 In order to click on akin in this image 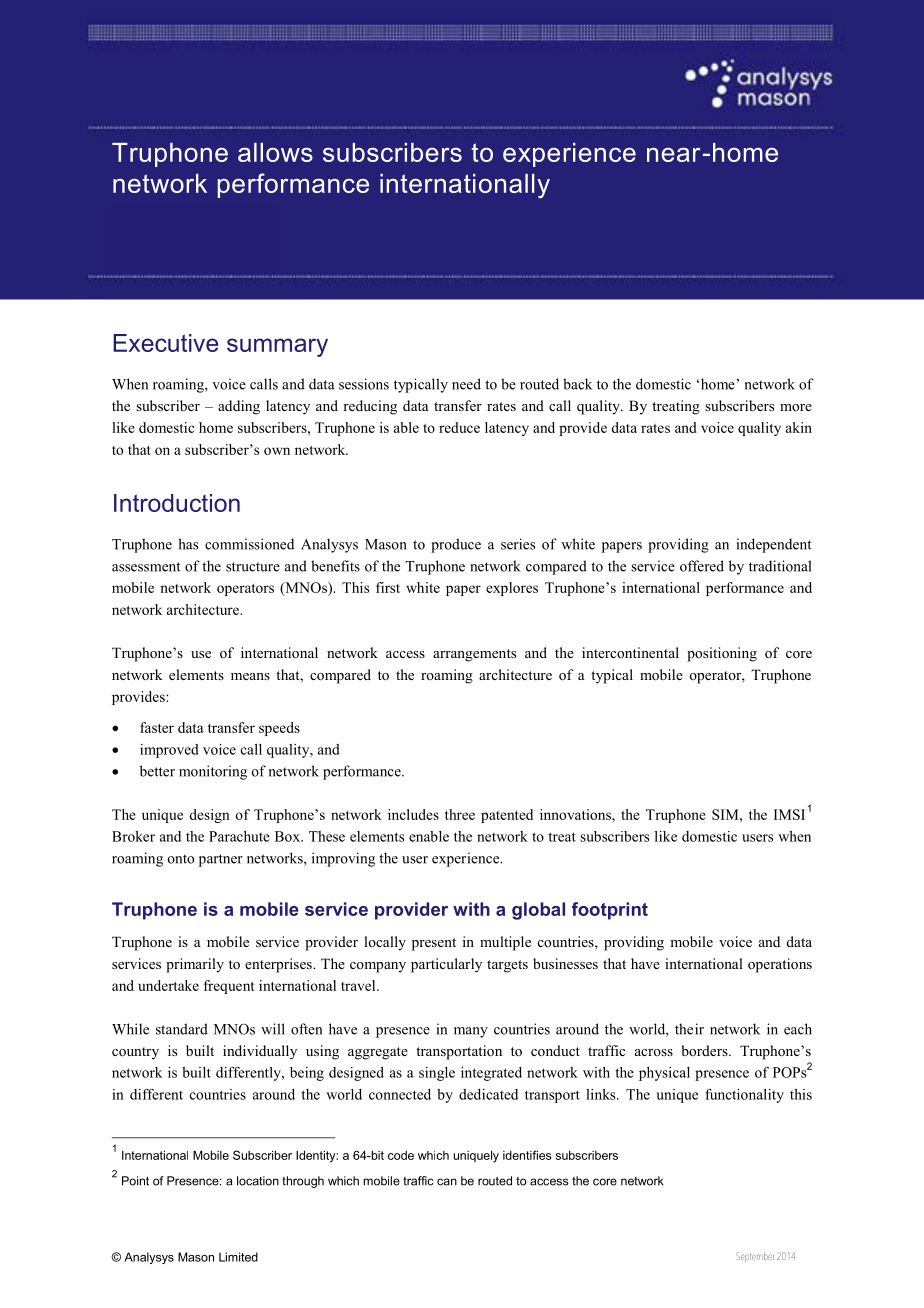, I will do `click(799, 427)`.
